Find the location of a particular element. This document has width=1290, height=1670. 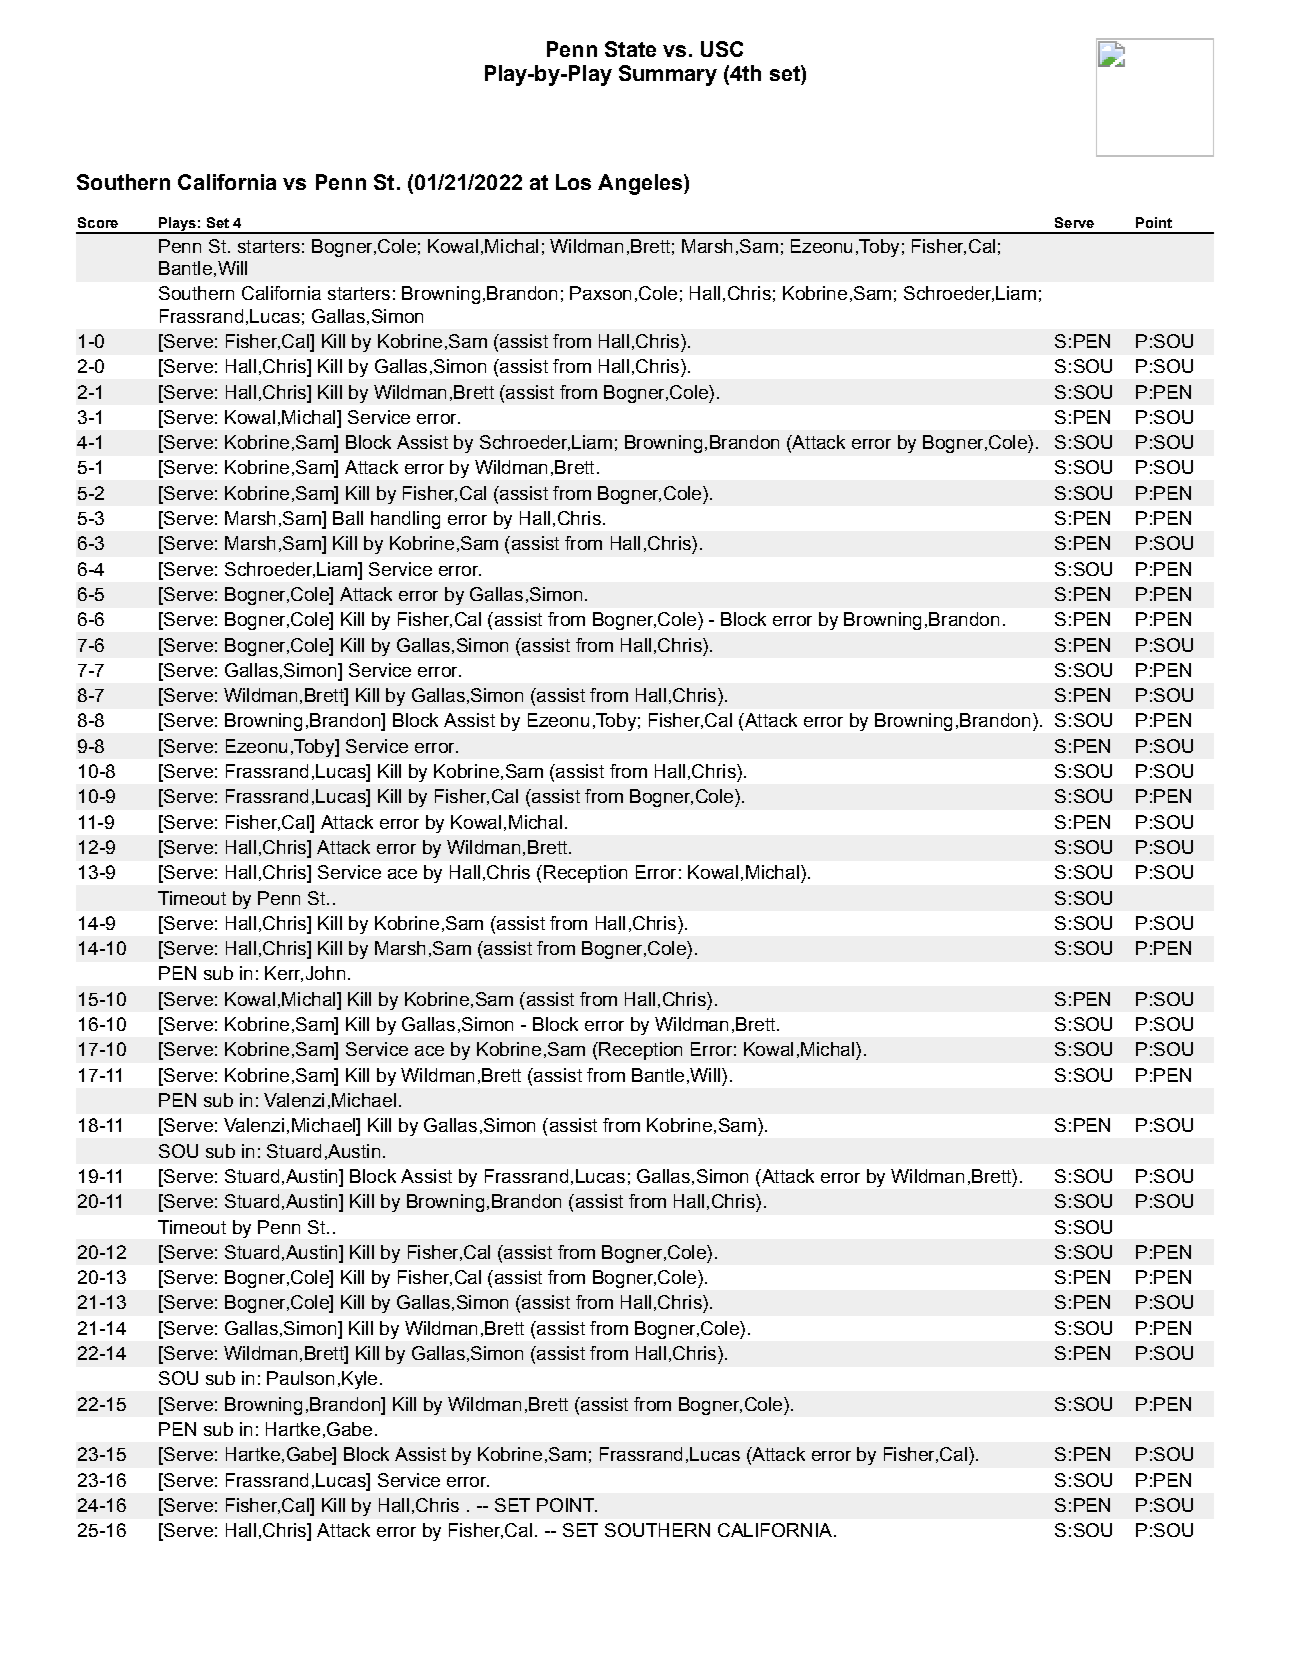

USC is located at coordinates (722, 49).
